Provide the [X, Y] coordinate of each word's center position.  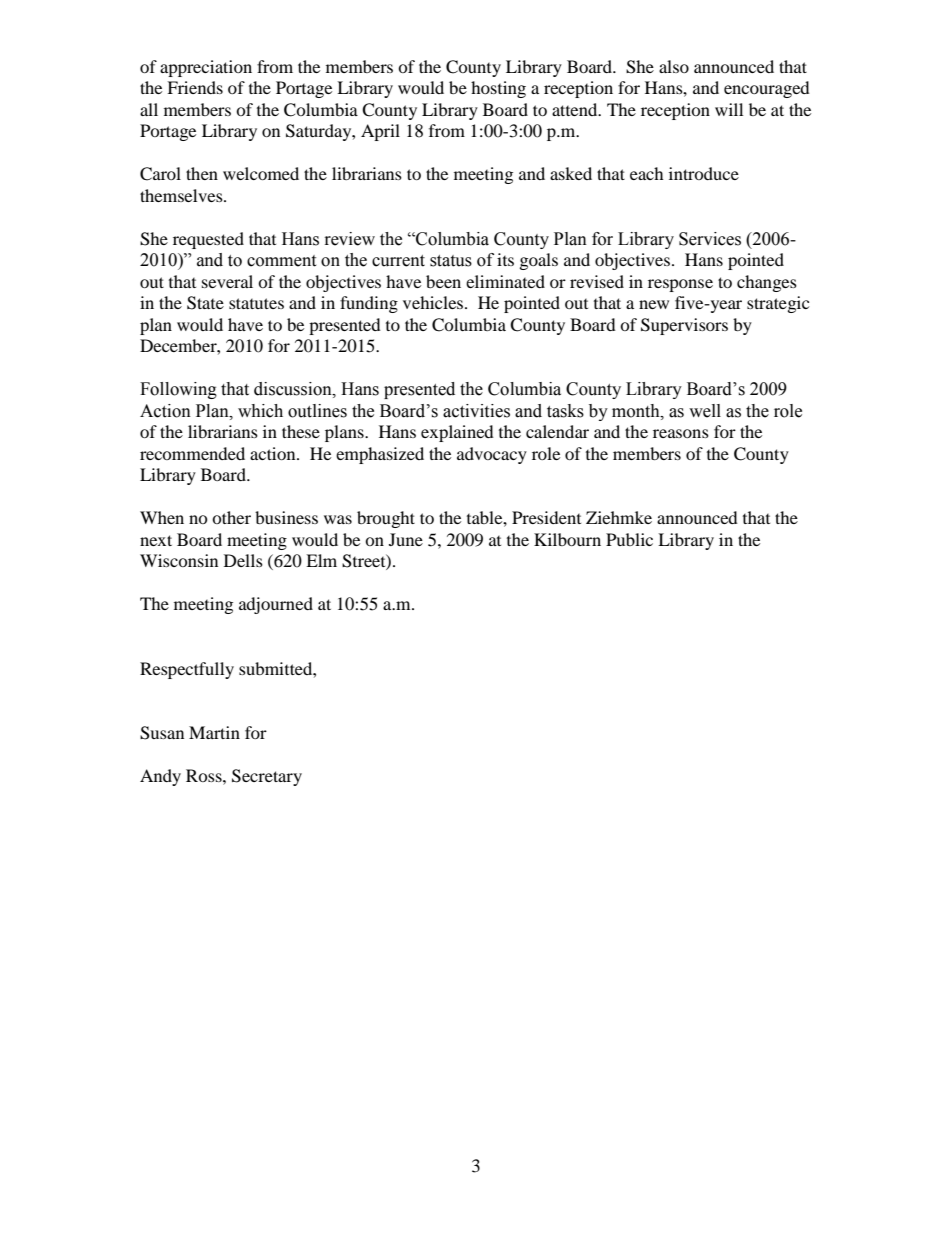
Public [629, 539]
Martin [214, 732]
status [451, 261]
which [260, 411]
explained [457, 433]
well [705, 411]
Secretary [267, 777]
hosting [498, 89]
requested [208, 240]
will [729, 109]
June [406, 539]
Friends [195, 87]
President [546, 517]
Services [710, 239]
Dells [243, 560]
